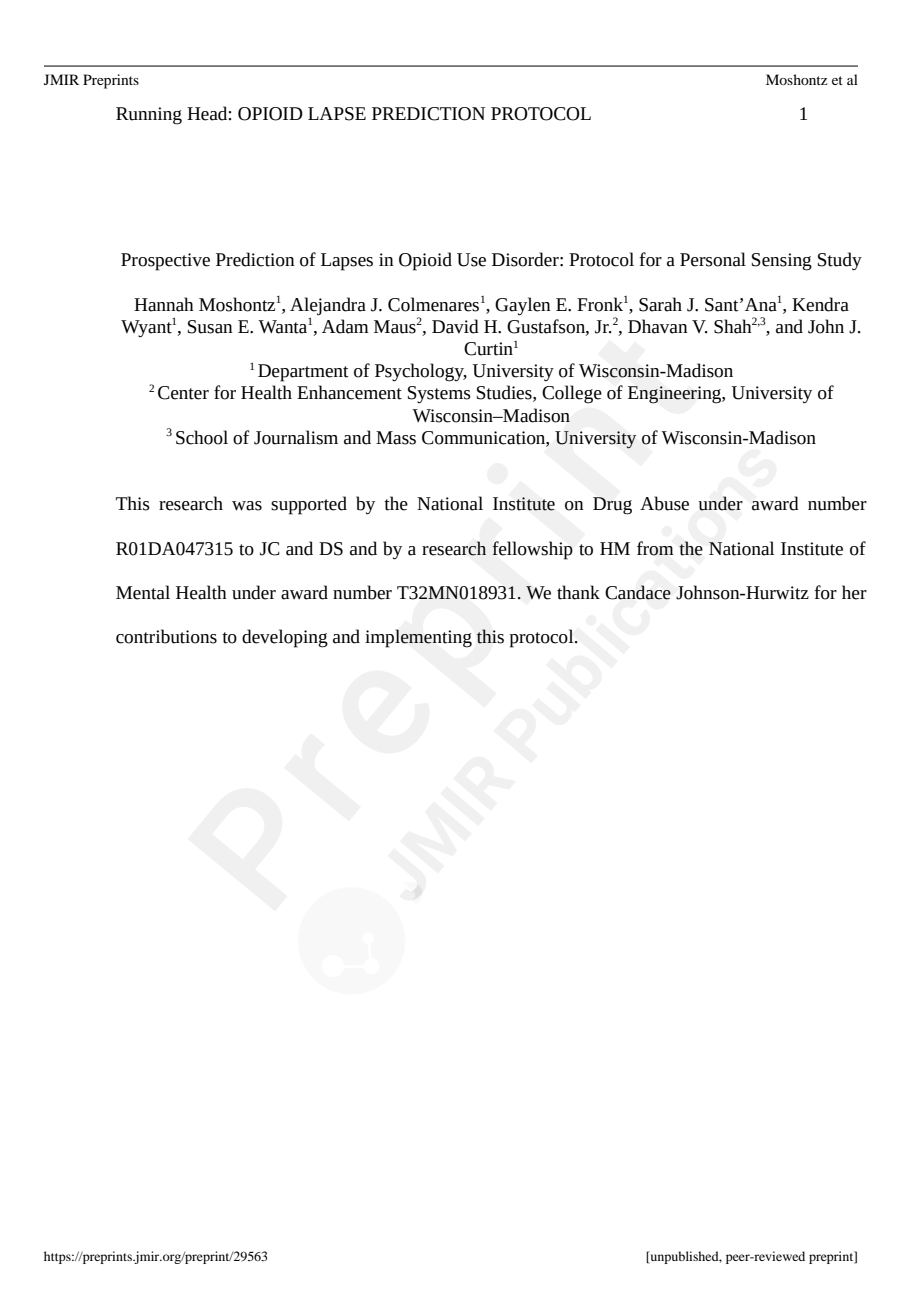 This document has width=924, height=1308. I want to click on developing, so click(285, 638).
